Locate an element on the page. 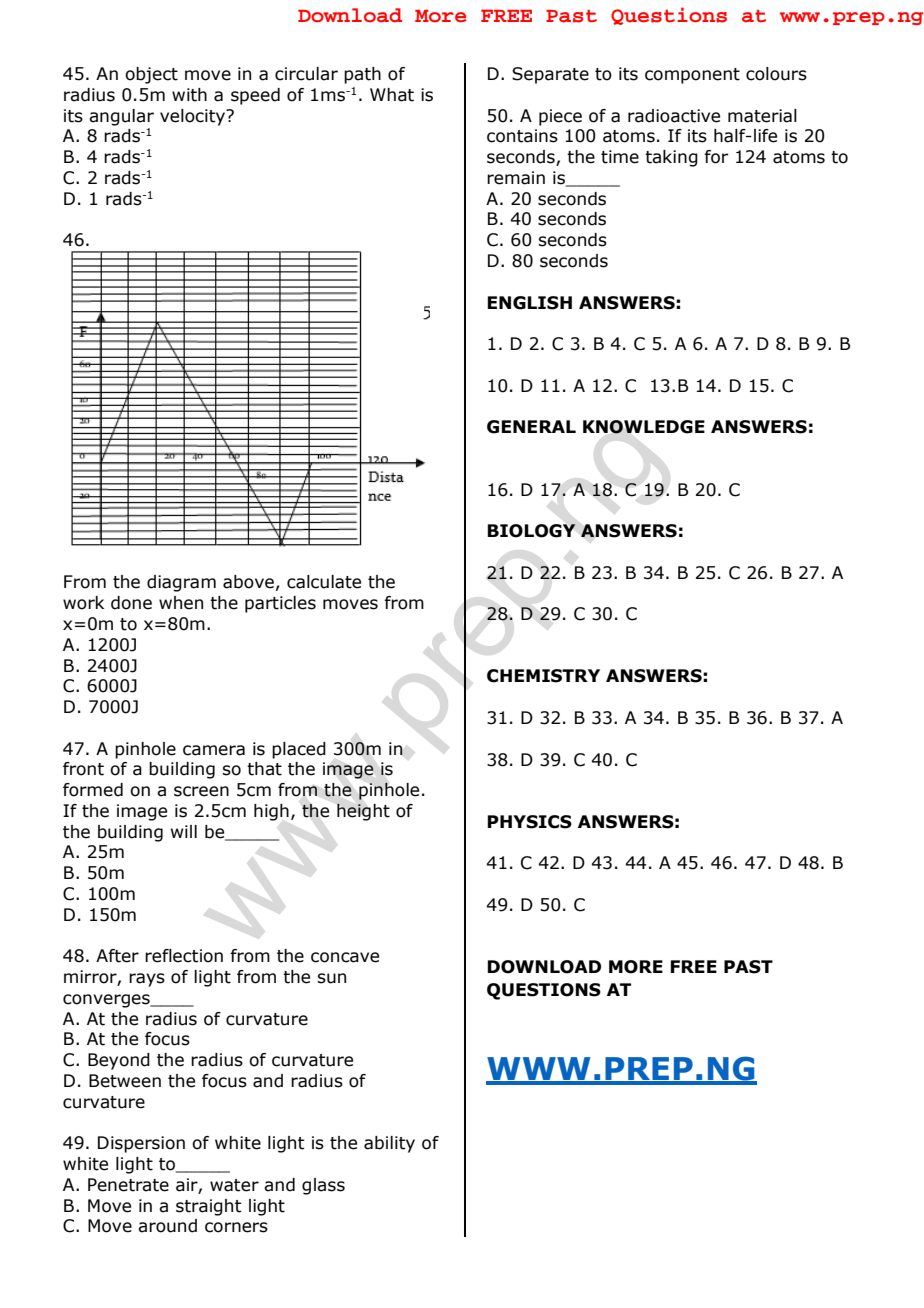 The width and height of the document is (924, 1308). CHEMISTRY is located at coordinates (543, 676).
